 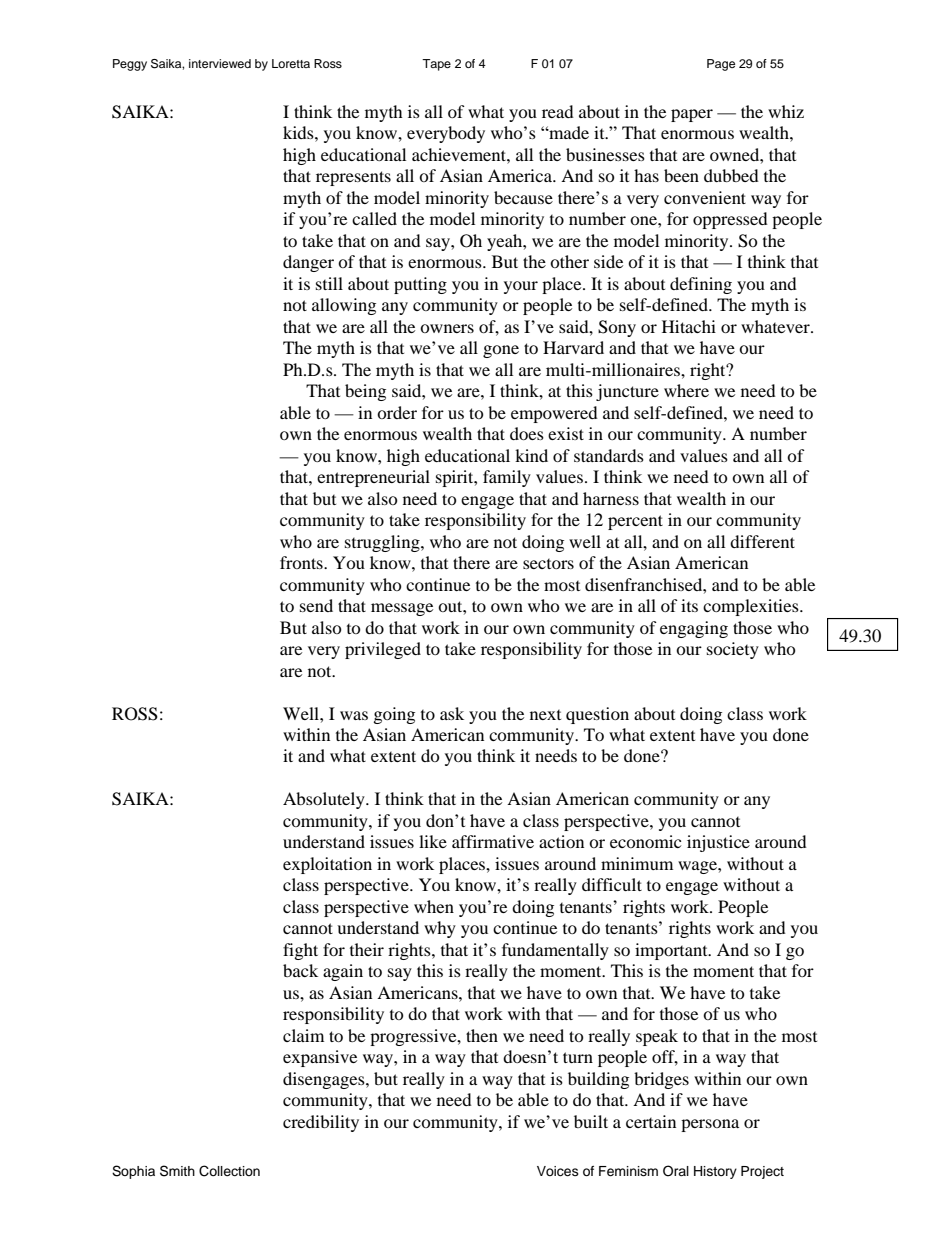 What do you see at coordinates (344, 306) in the document?
I see `allowing` at bounding box center [344, 306].
